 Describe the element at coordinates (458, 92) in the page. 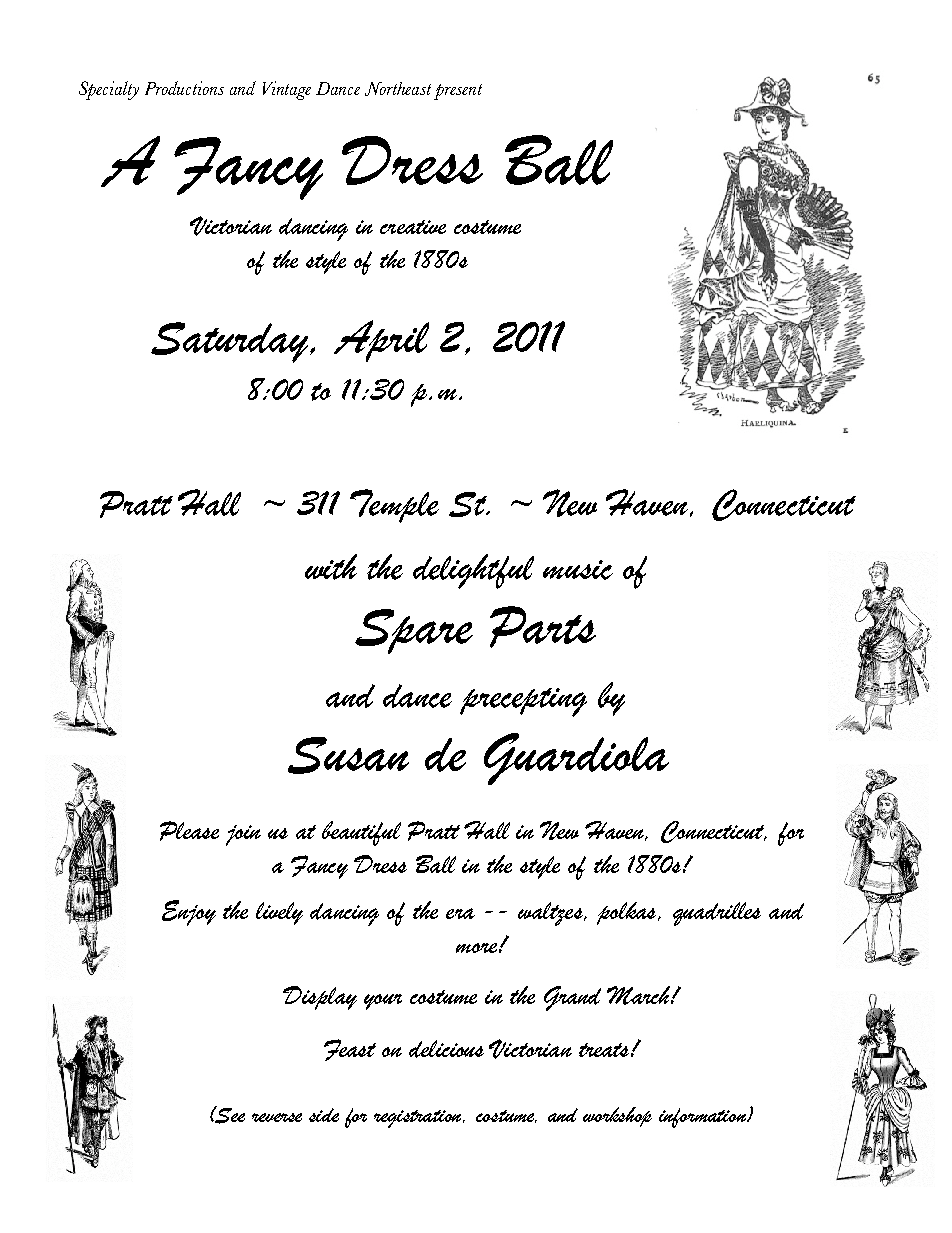

I see `present` at that location.
